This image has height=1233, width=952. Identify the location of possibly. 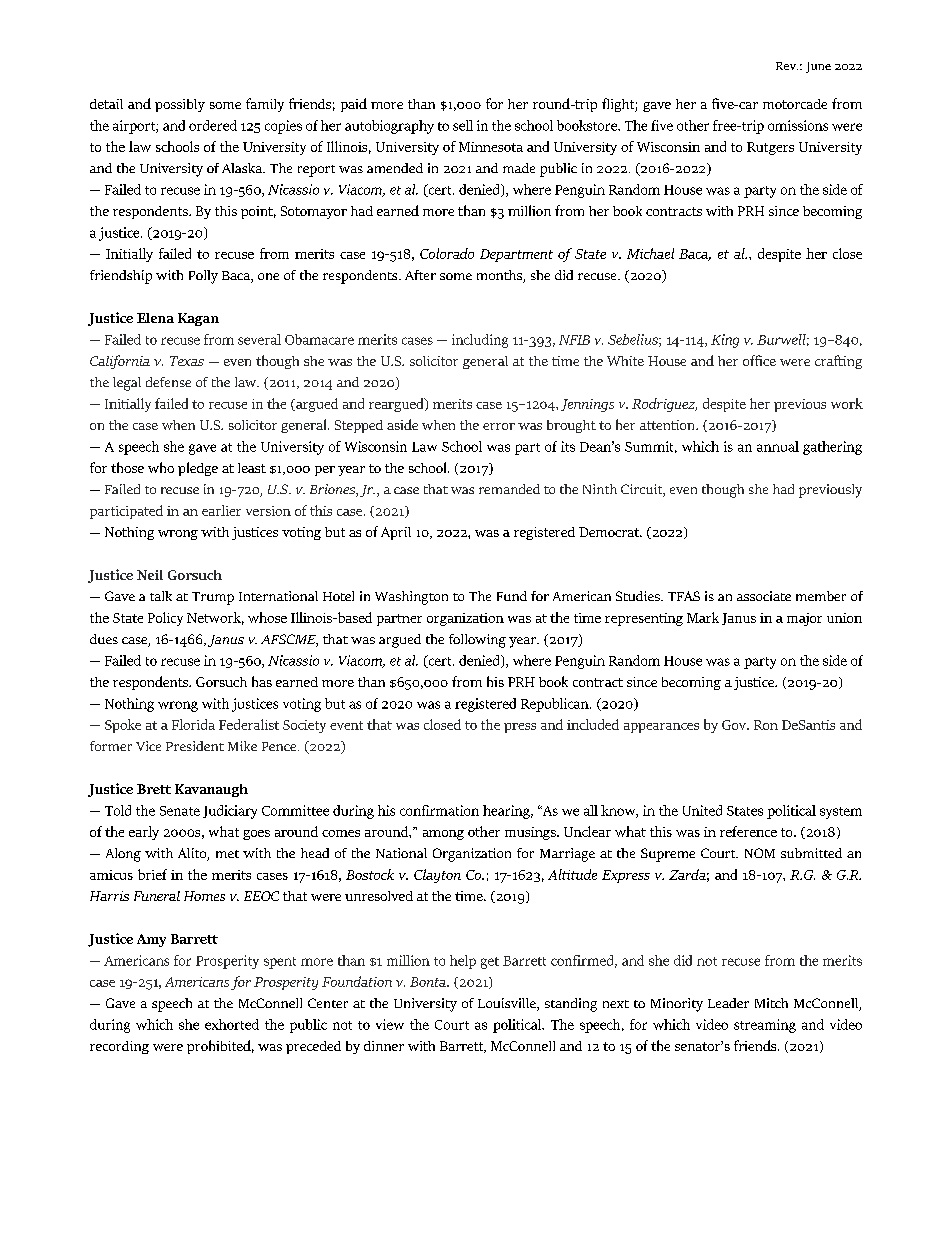
(180, 105).
